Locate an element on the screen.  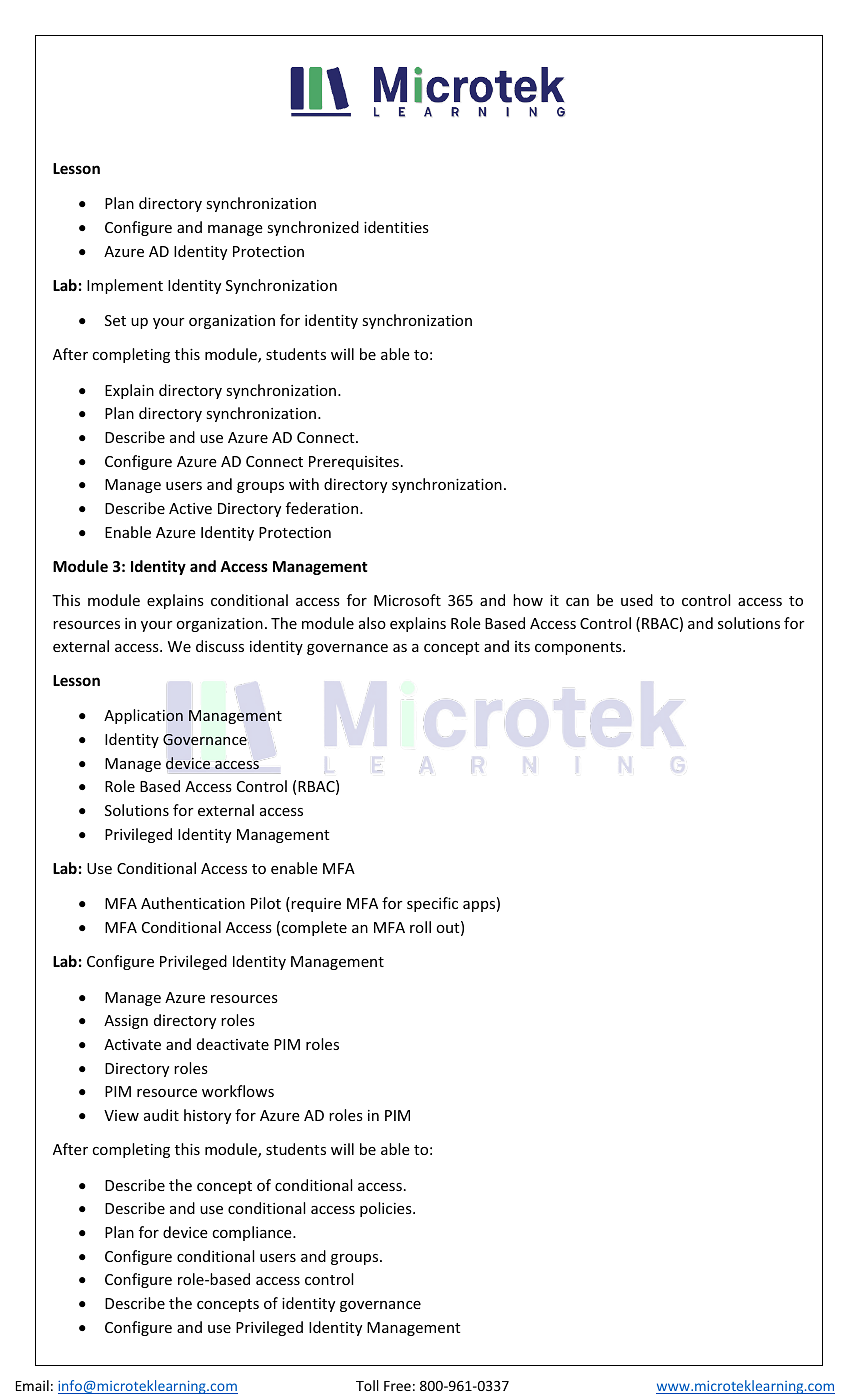
Toll is located at coordinates (367, 1385).
